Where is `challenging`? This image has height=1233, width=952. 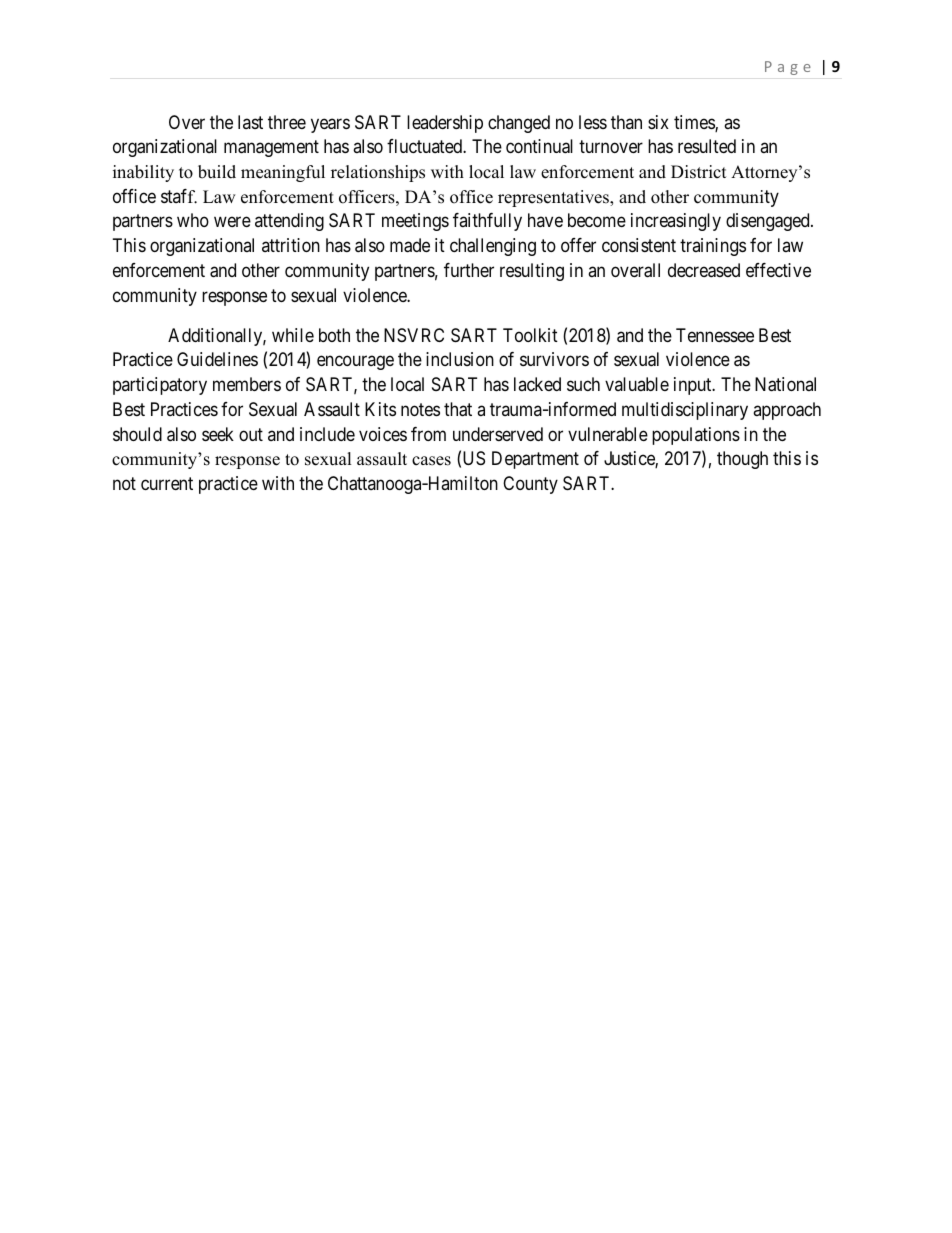
challenging is located at coordinates (493, 247).
